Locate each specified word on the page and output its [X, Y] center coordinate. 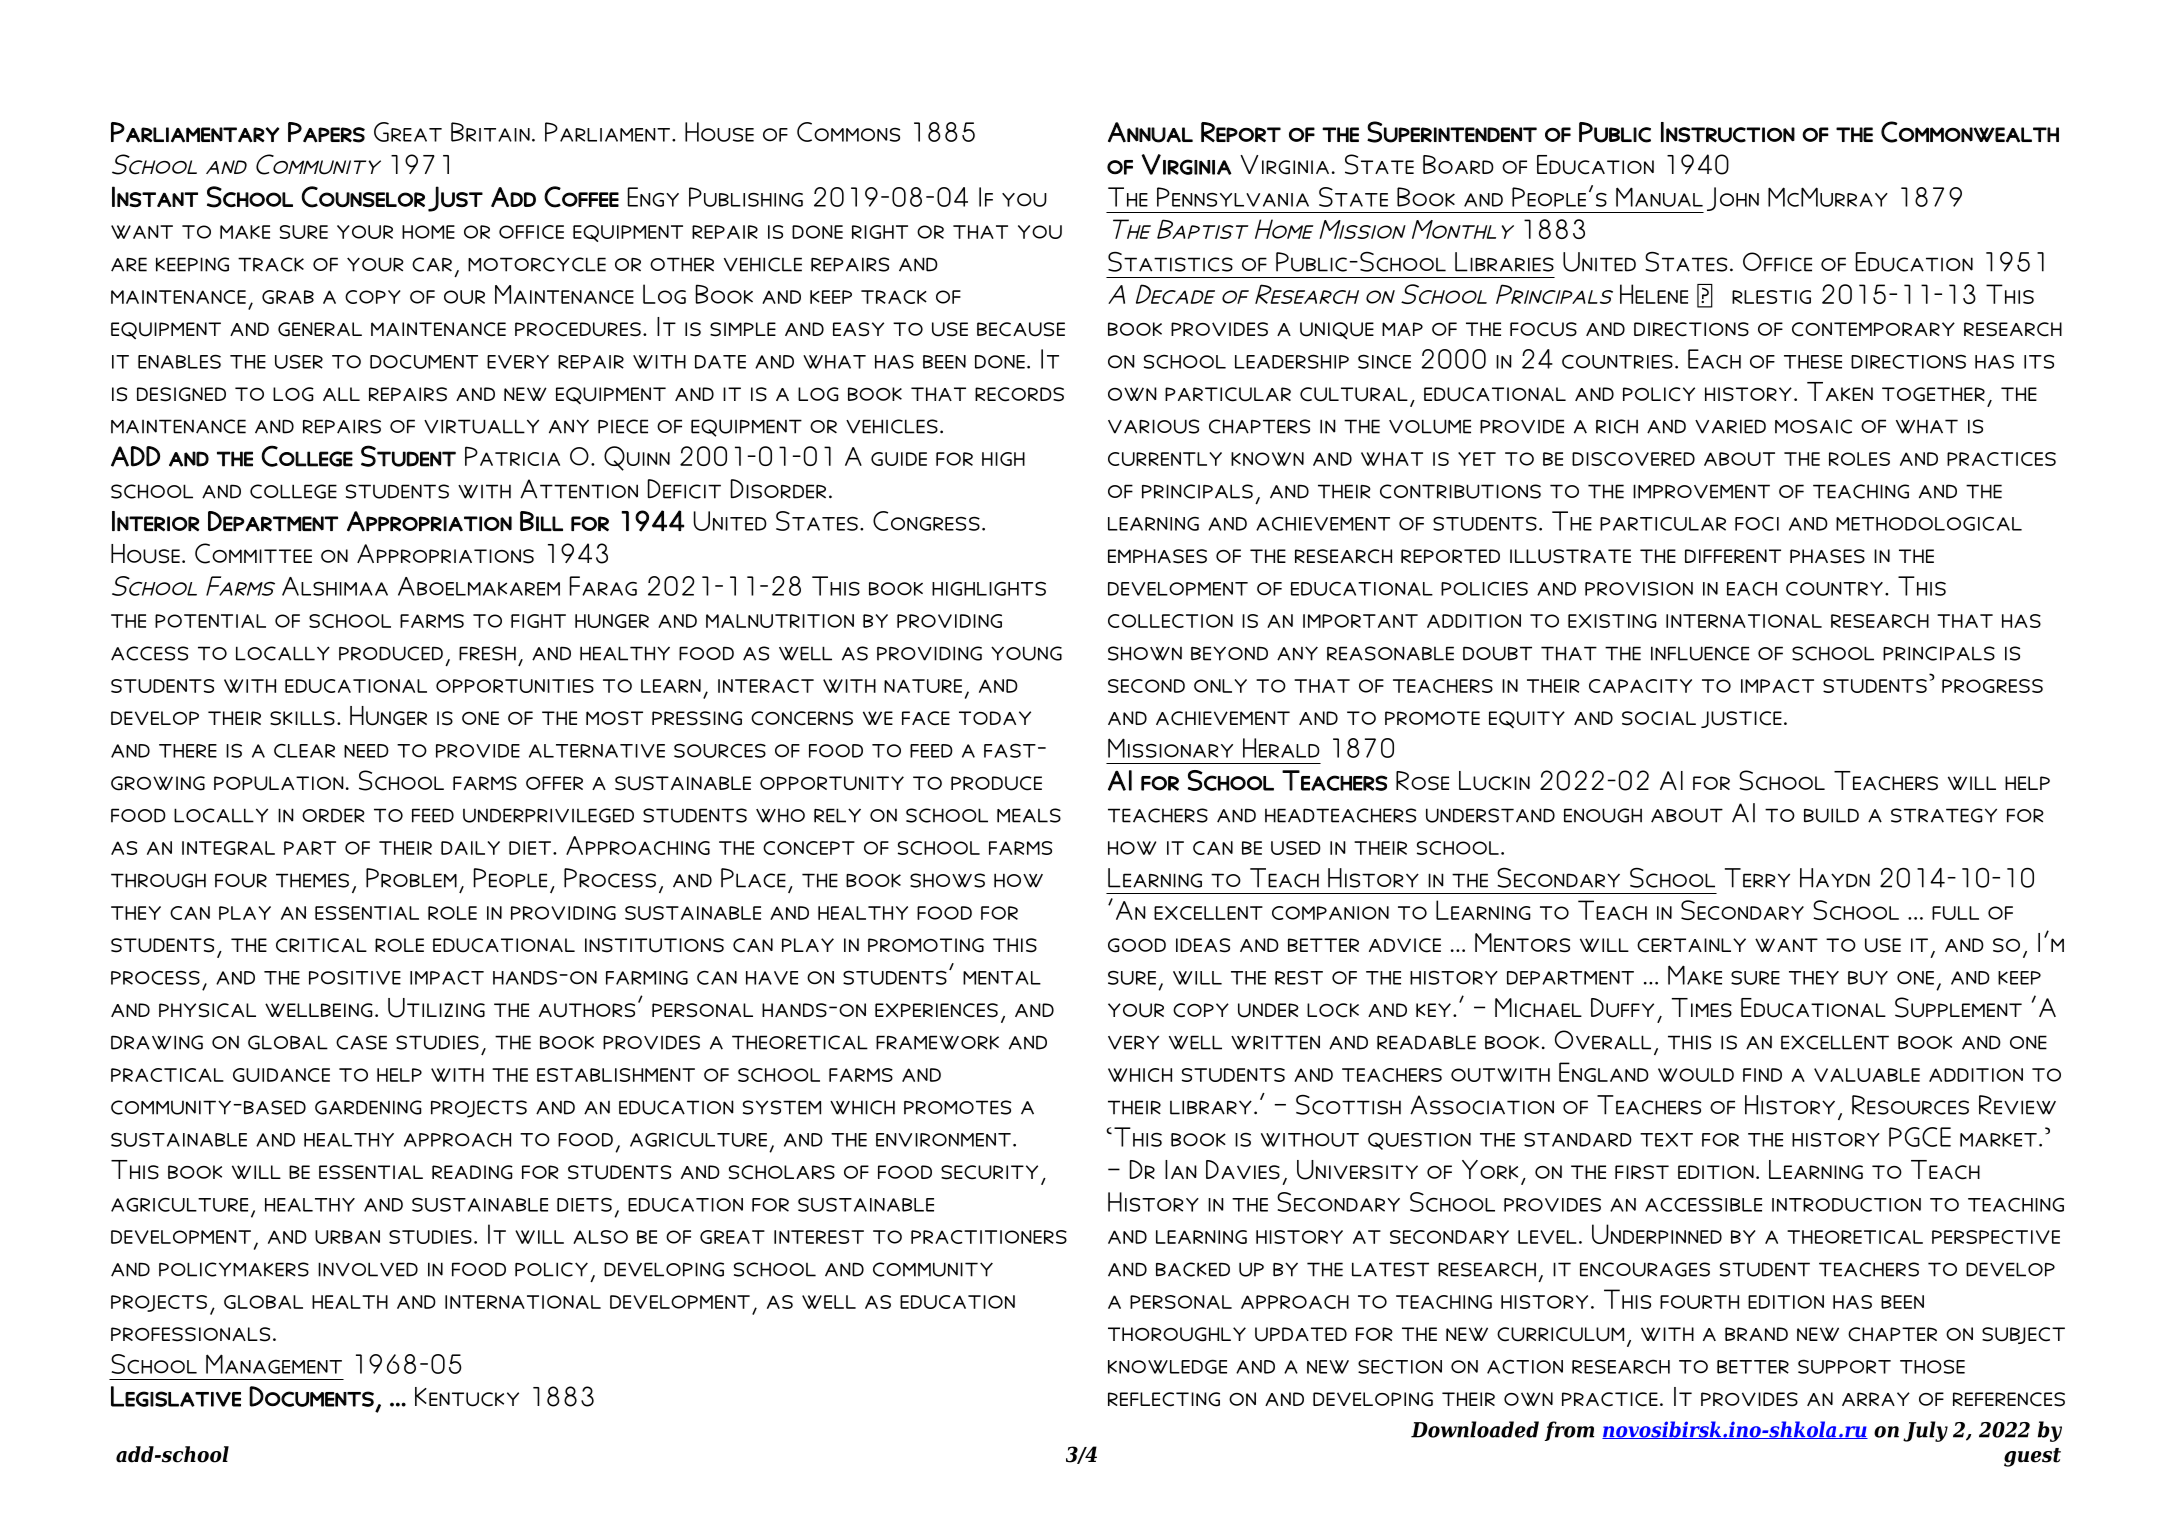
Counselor [363, 197]
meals [1029, 815]
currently [1165, 459]
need [366, 751]
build [1831, 815]
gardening [368, 1107]
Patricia [512, 456]
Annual [1150, 132]
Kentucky [467, 1397]
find [1762, 1075]
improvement [1701, 491]
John [1733, 199]
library [1211, 1107]
